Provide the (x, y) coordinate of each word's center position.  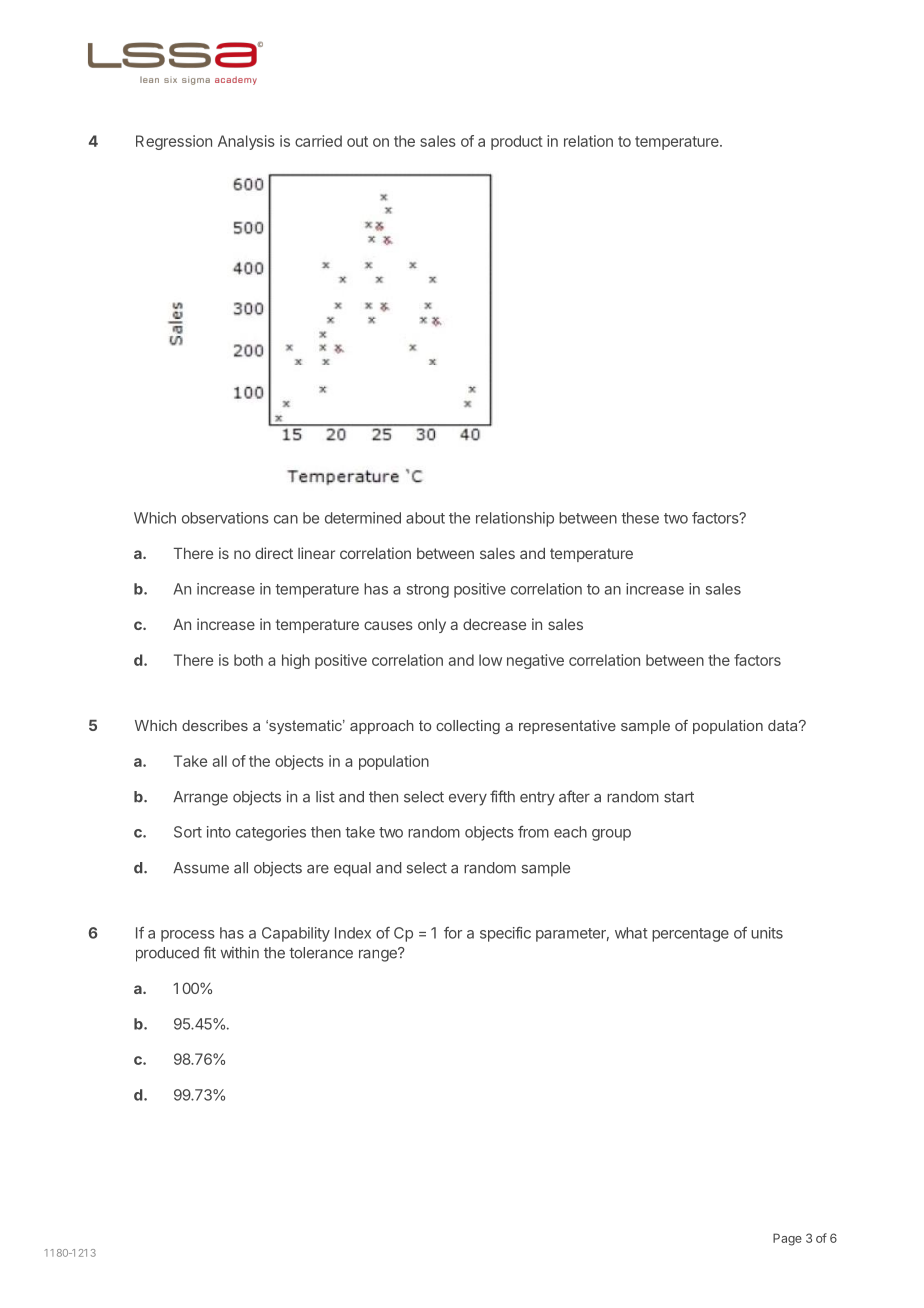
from (533, 832)
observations (225, 518)
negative (535, 661)
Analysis (246, 142)
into (219, 832)
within (240, 953)
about (425, 518)
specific (505, 934)
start (679, 797)
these (640, 518)
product (517, 142)
